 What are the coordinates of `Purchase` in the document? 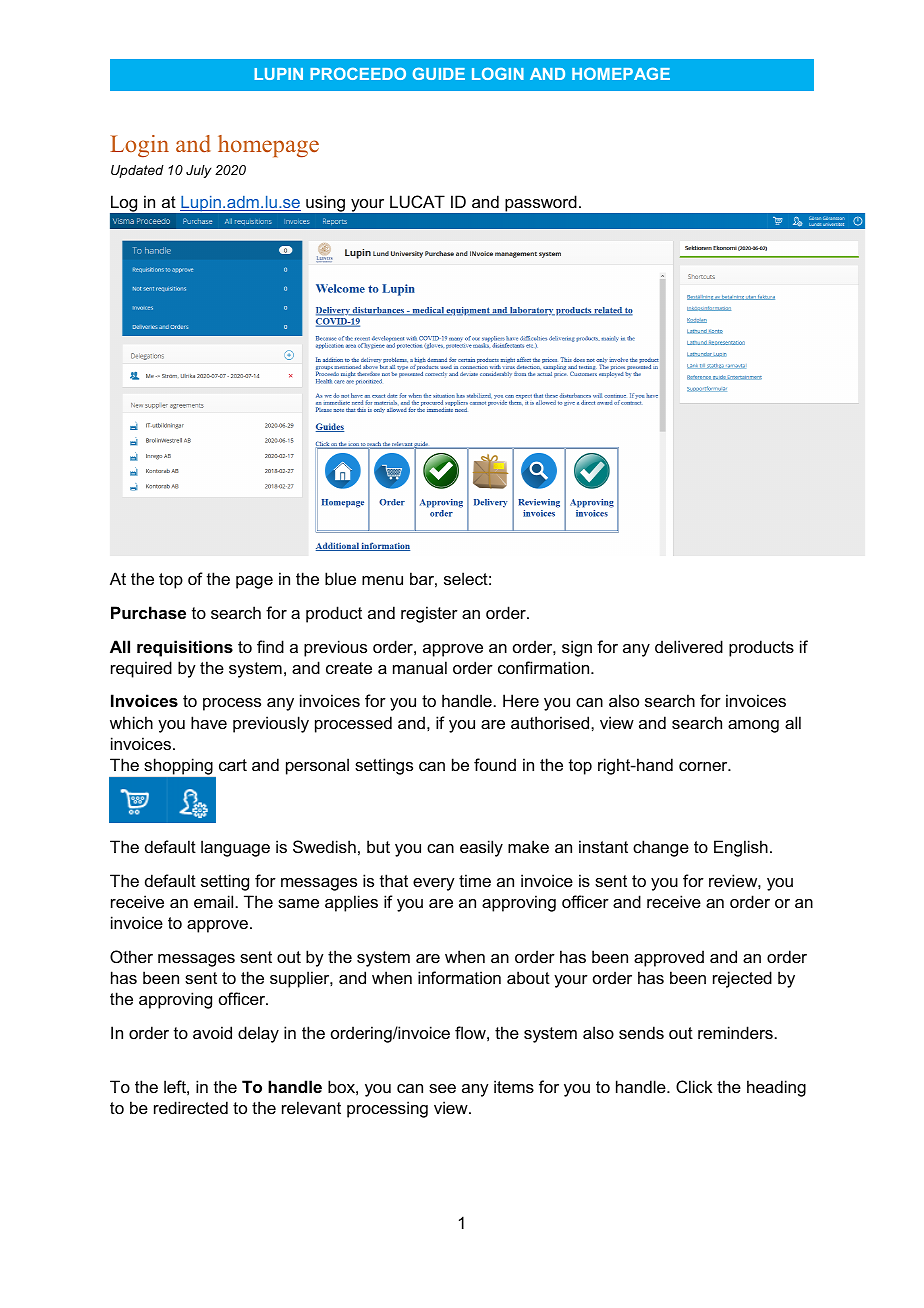 It's located at (148, 612).
